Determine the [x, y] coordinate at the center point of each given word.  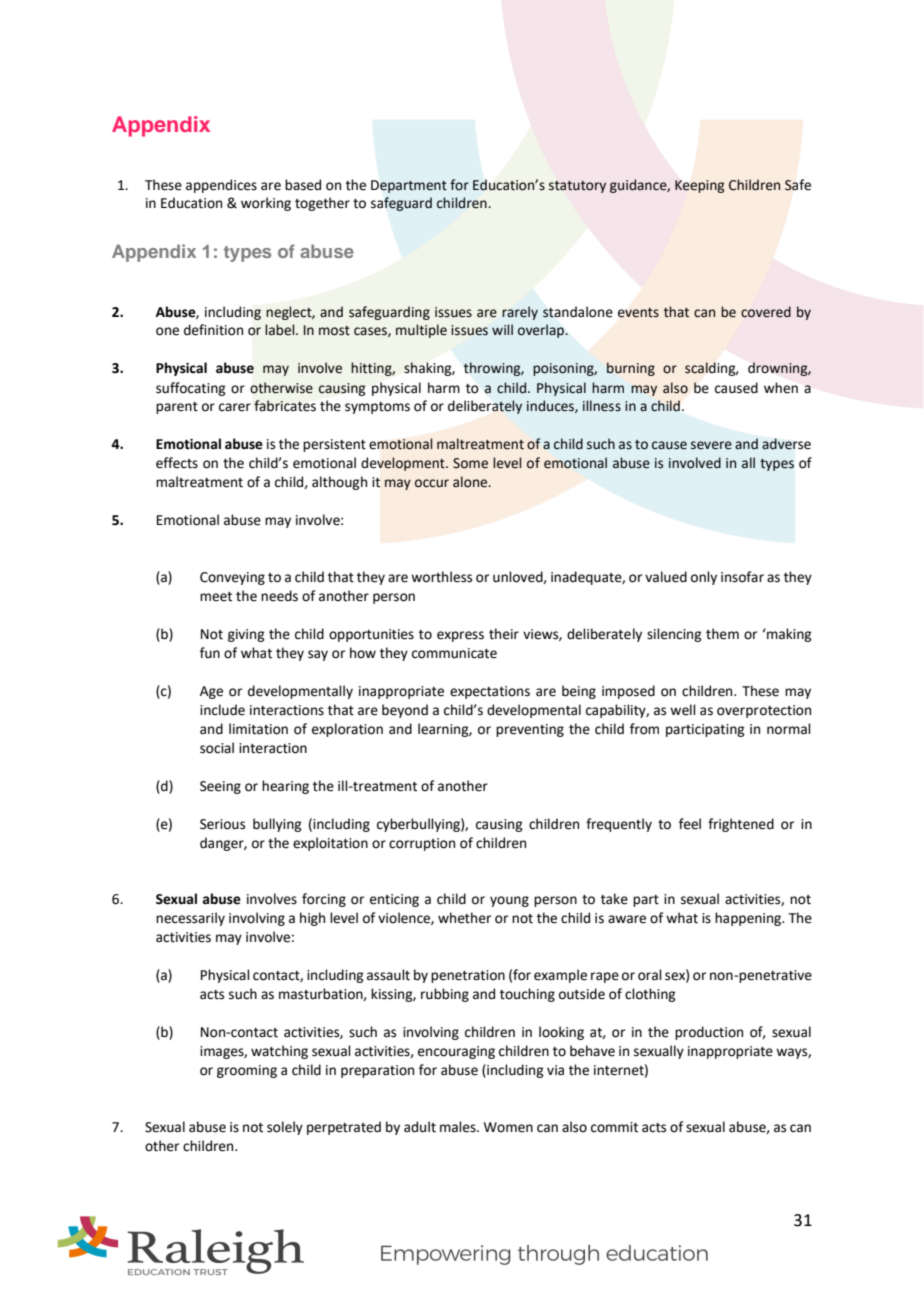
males [459, 1127]
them [722, 634]
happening [749, 919]
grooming [247, 1071]
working [266, 204]
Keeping [699, 186]
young [509, 901]
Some [470, 463]
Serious [222, 824]
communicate [454, 653]
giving [246, 635]
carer [235, 407]
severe [711, 445]
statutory [577, 187]
